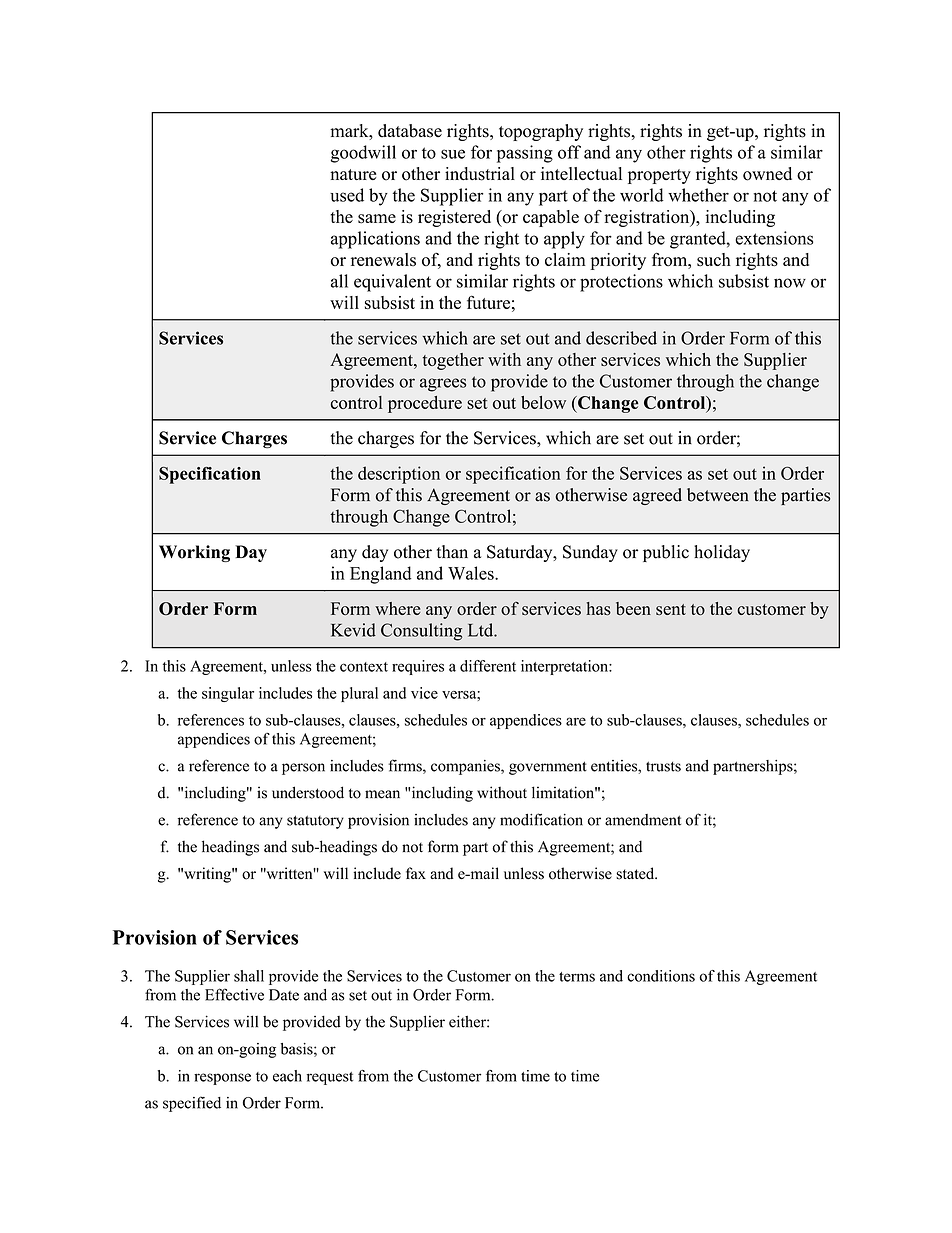 This document has width=952, height=1233. Describe the element at coordinates (480, 174) in the document. I see `industrial` at that location.
